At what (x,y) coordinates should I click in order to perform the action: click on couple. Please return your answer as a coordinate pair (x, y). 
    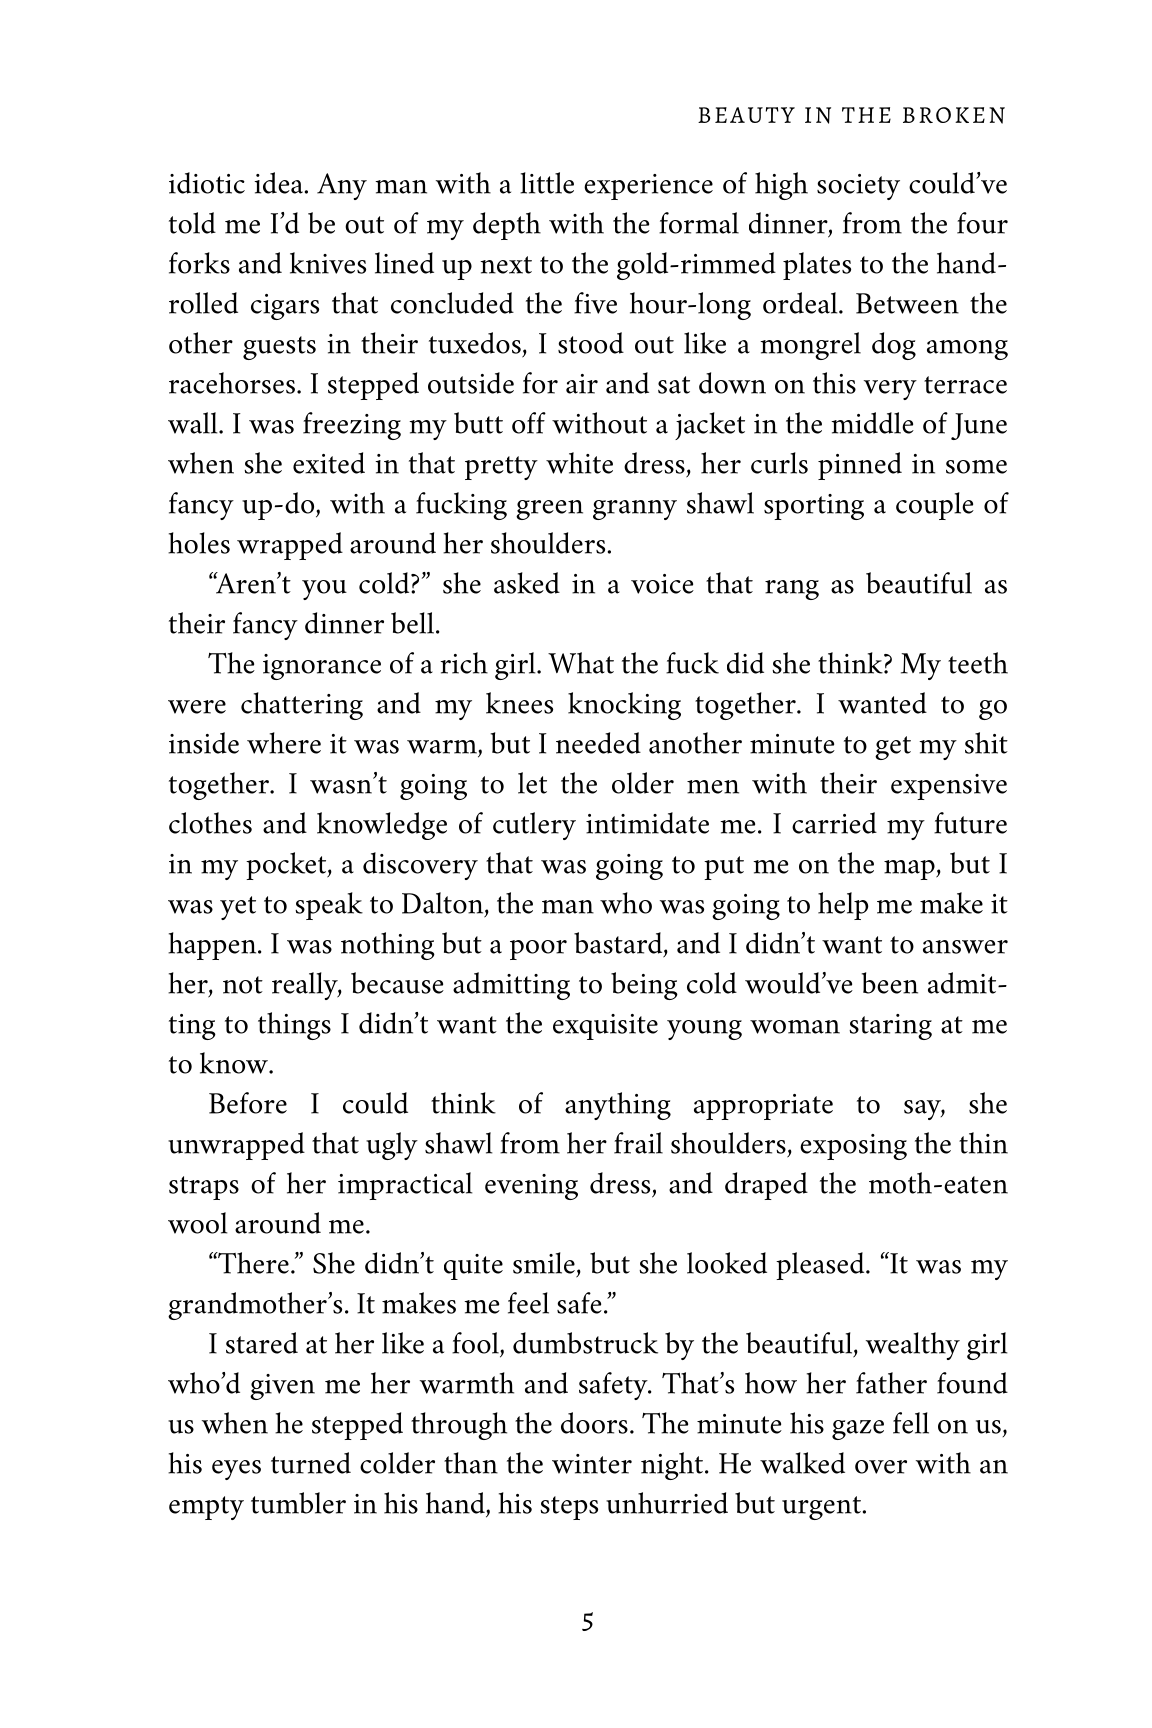
    Looking at the image, I should click on (935, 506).
